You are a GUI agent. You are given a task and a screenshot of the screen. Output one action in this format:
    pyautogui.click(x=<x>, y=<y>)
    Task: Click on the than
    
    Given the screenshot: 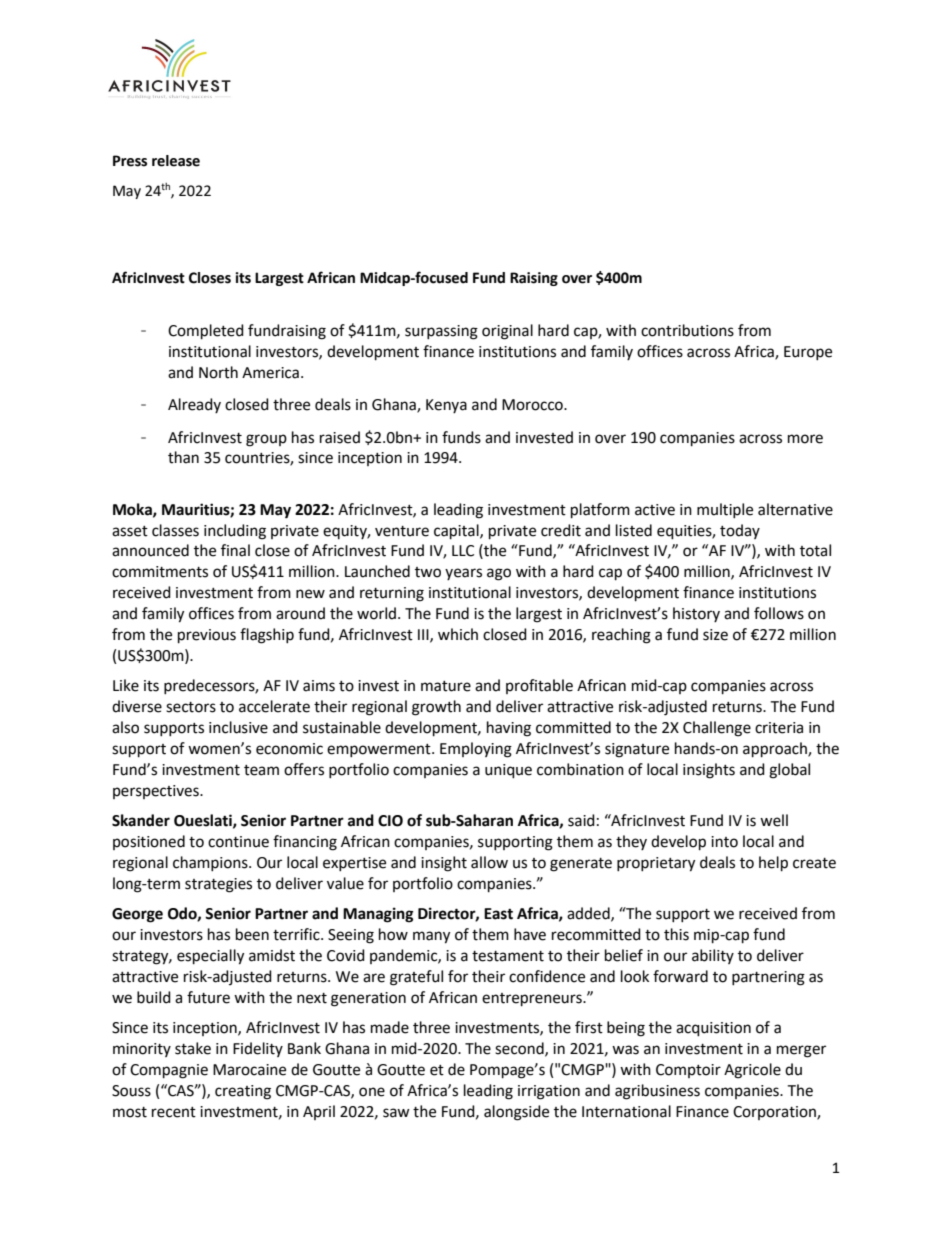 What is the action you would take?
    pyautogui.click(x=183, y=457)
